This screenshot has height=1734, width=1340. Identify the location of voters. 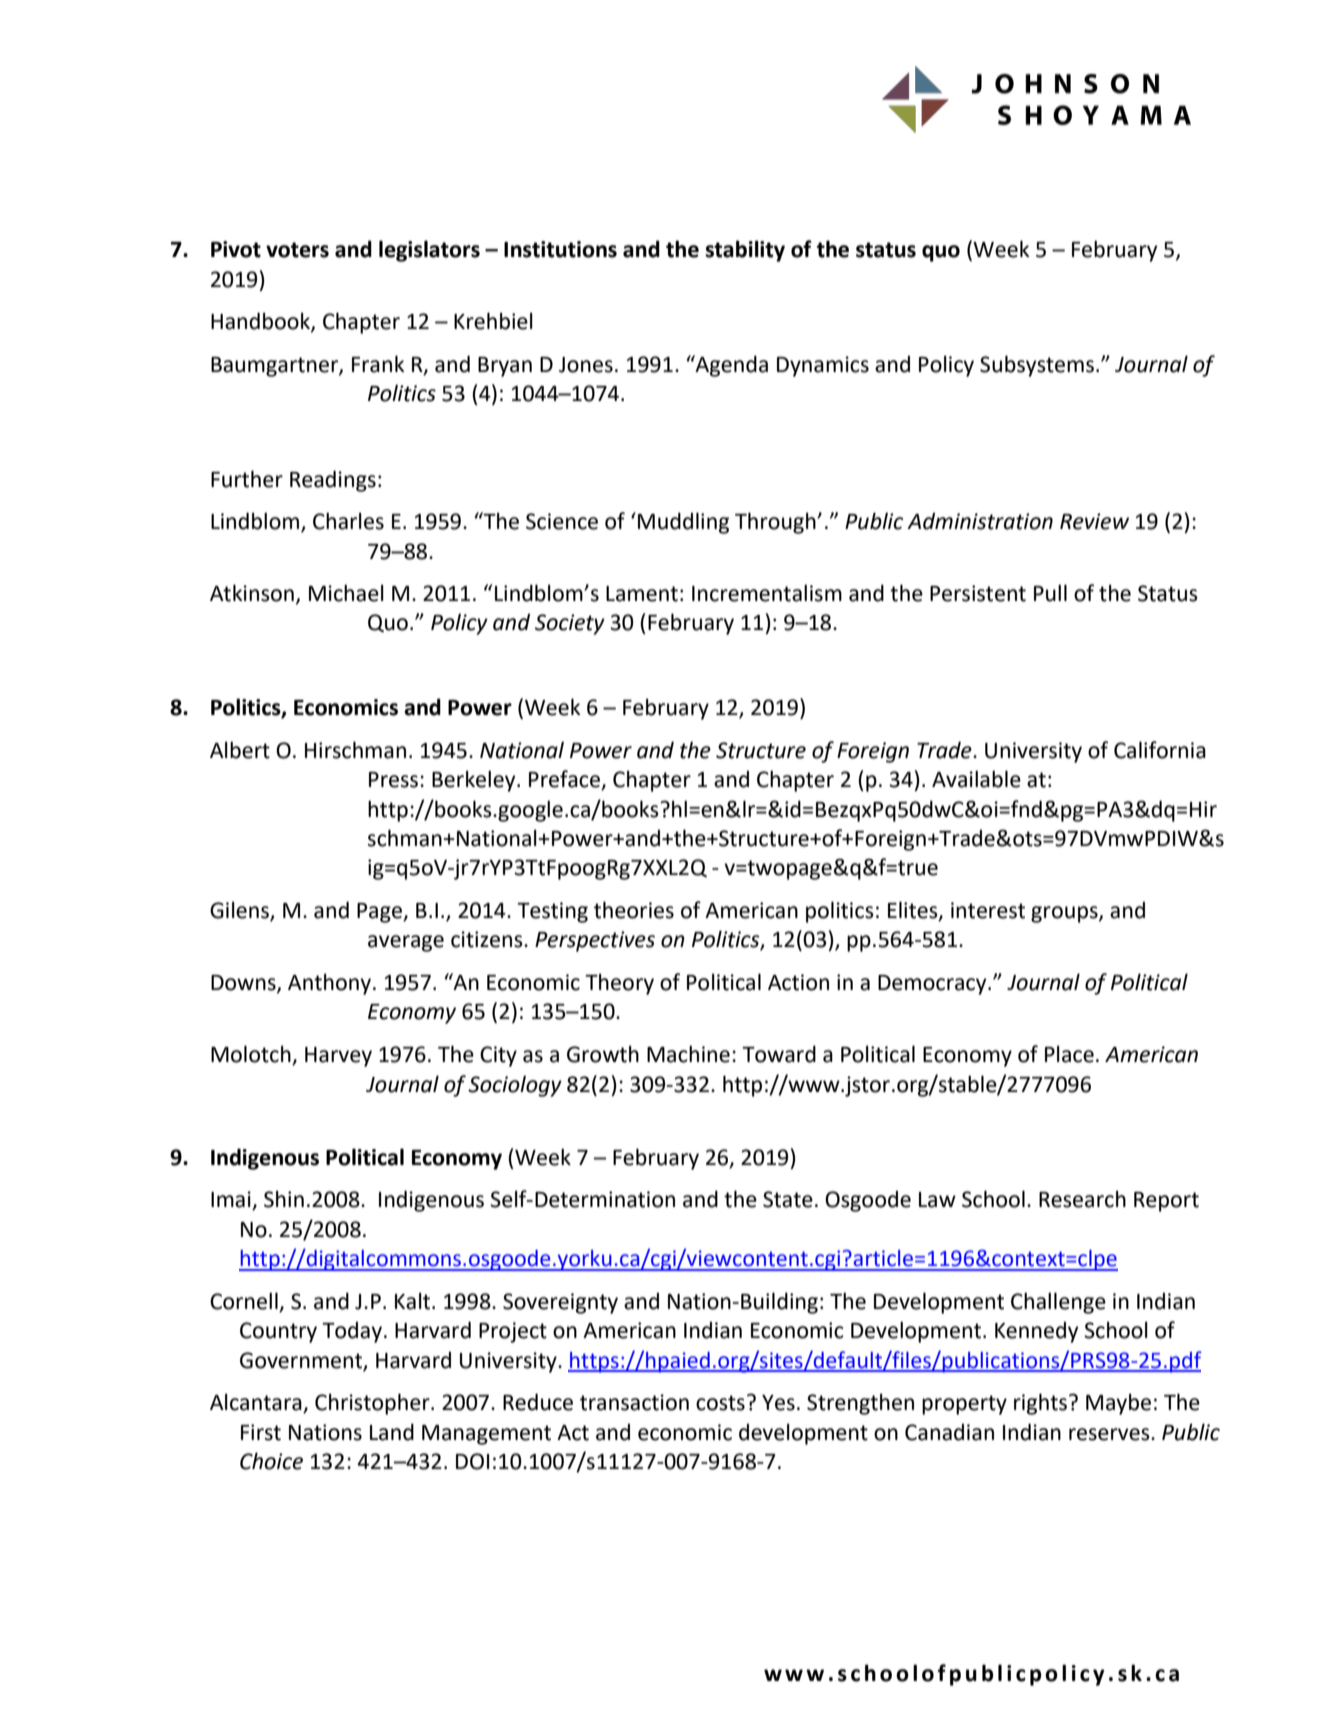
(297, 250).
